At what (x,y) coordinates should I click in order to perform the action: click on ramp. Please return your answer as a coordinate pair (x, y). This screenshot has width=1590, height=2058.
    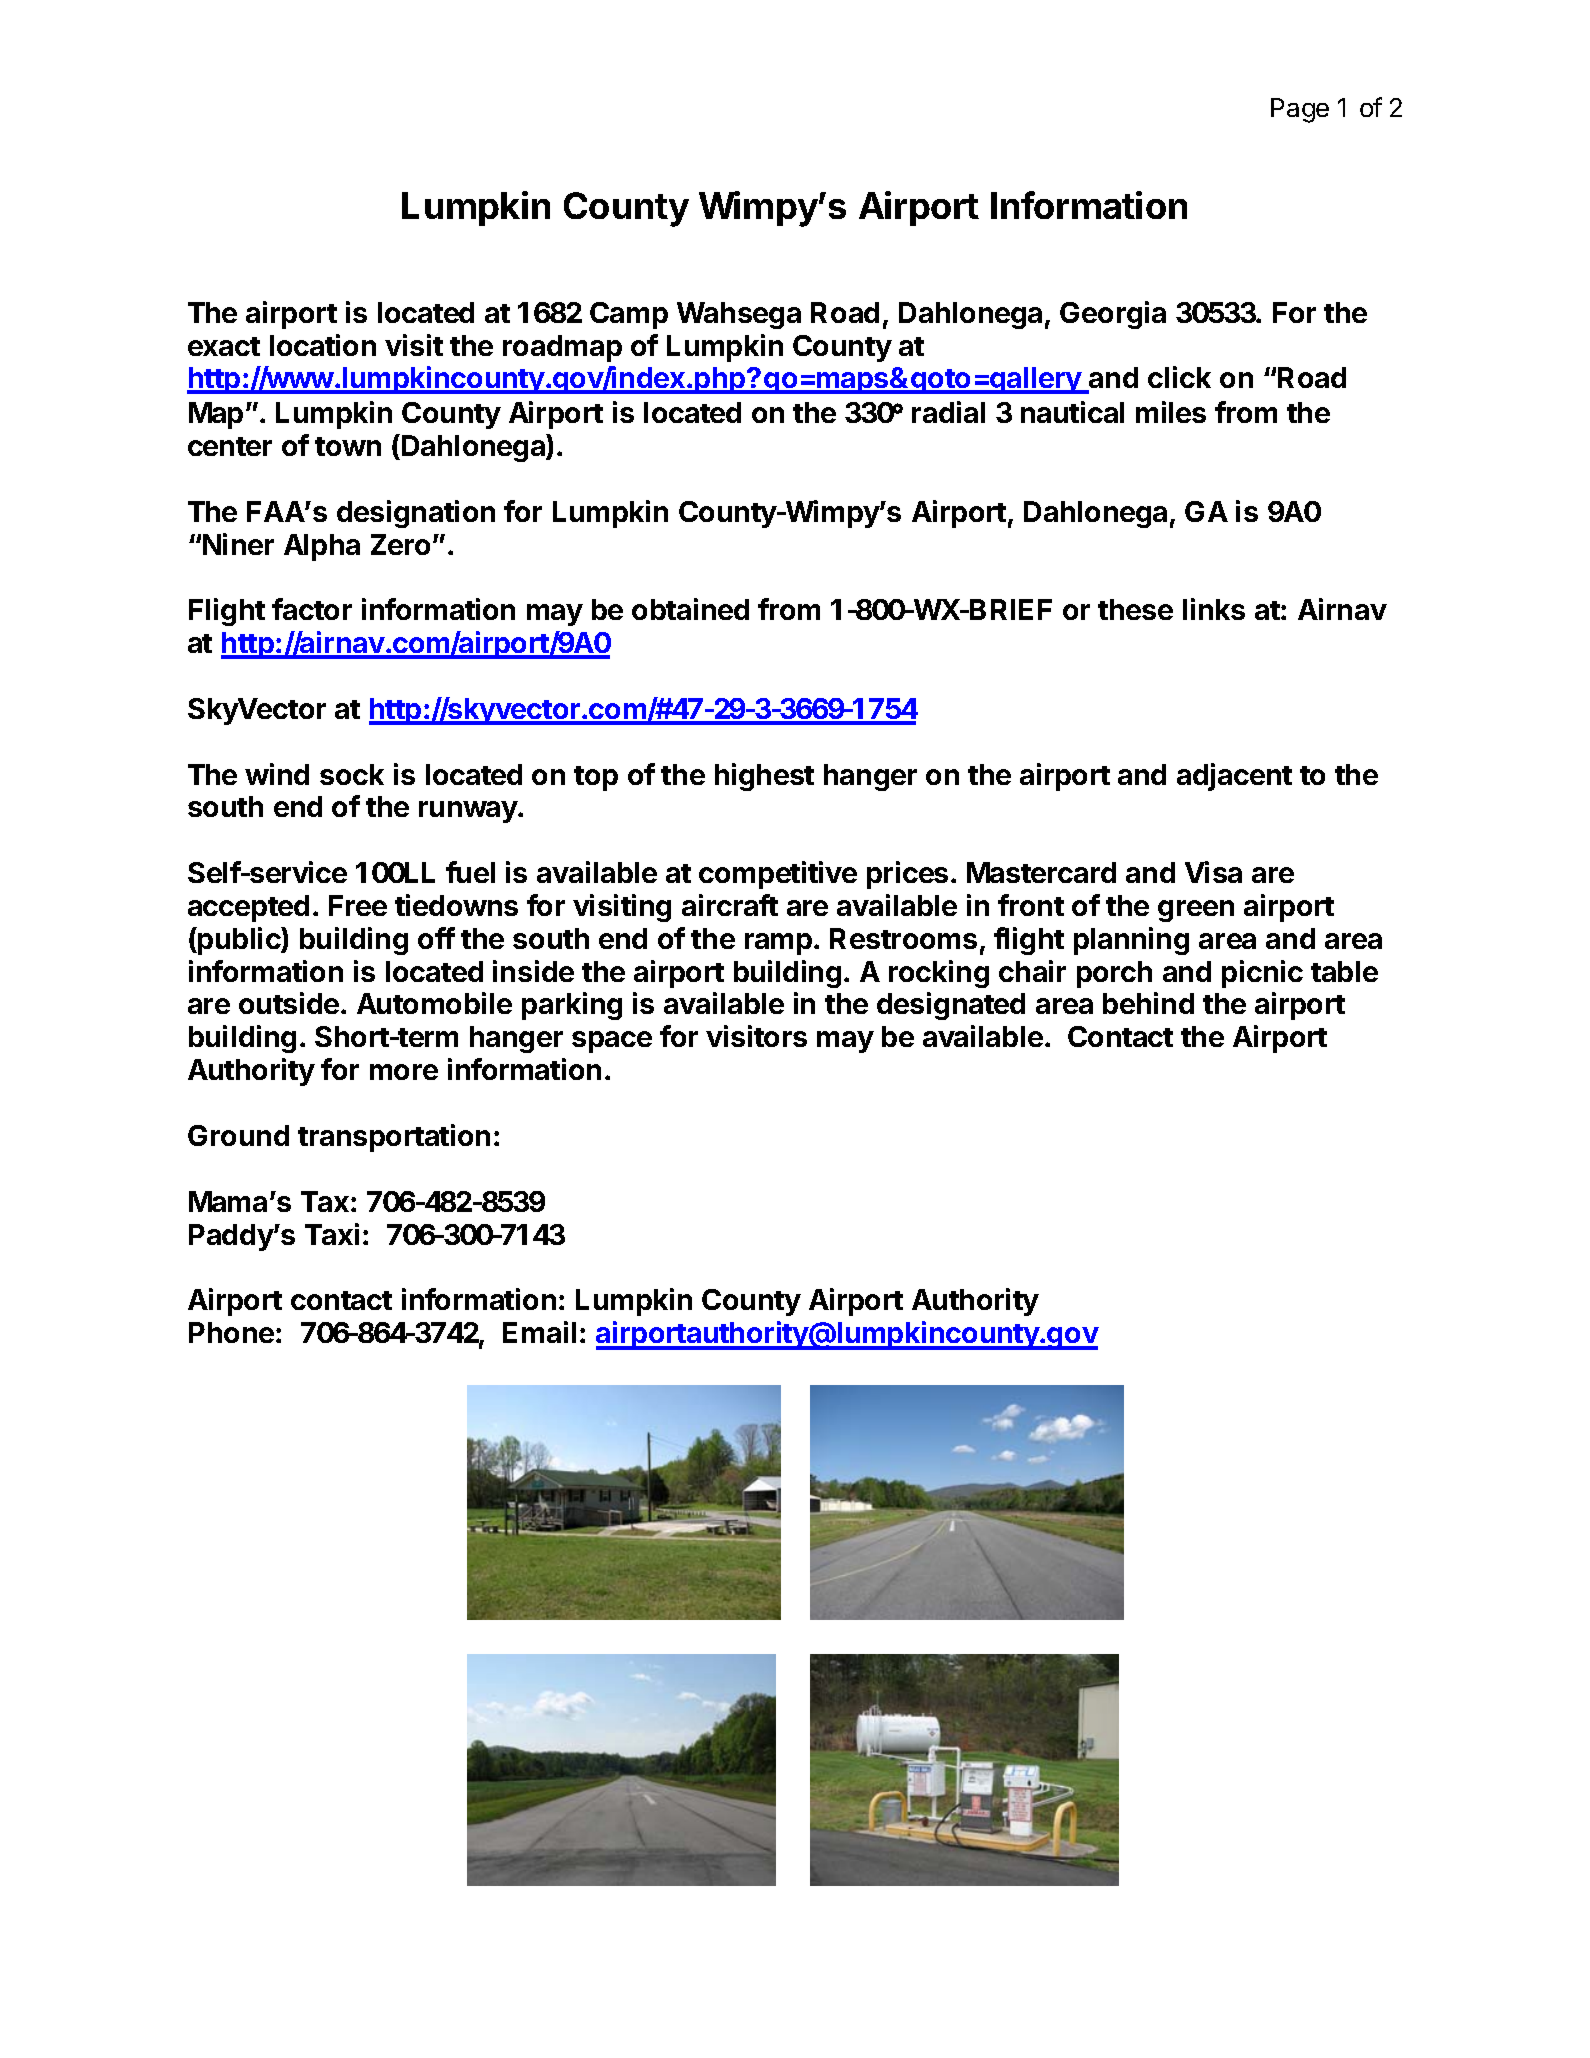
    Looking at the image, I should click on (780, 944).
